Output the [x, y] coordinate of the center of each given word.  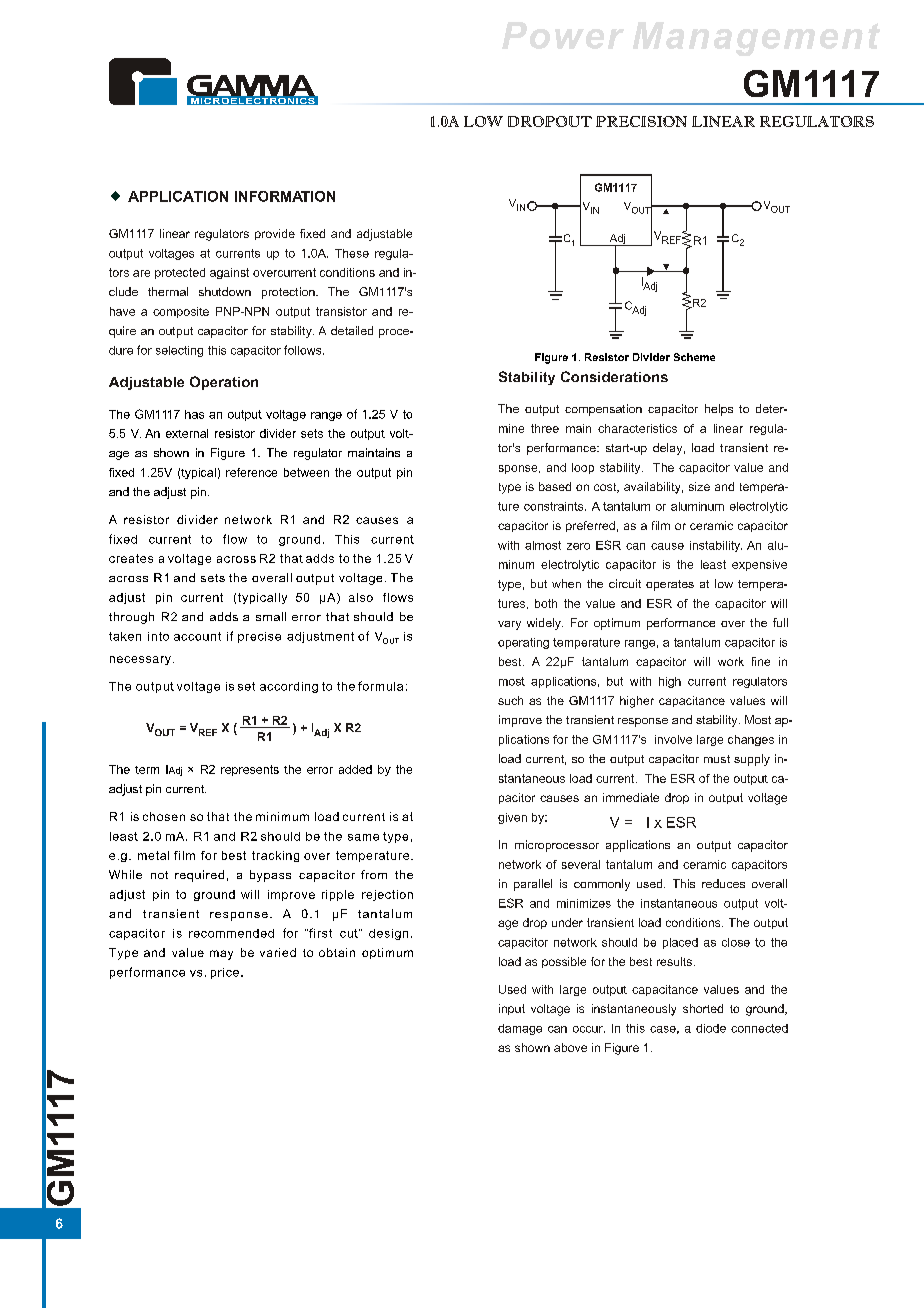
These [352, 253]
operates [670, 585]
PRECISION [641, 121]
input [512, 1009]
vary [509, 625]
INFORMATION [285, 196]
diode [711, 1028]
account [197, 636]
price [225, 973]
